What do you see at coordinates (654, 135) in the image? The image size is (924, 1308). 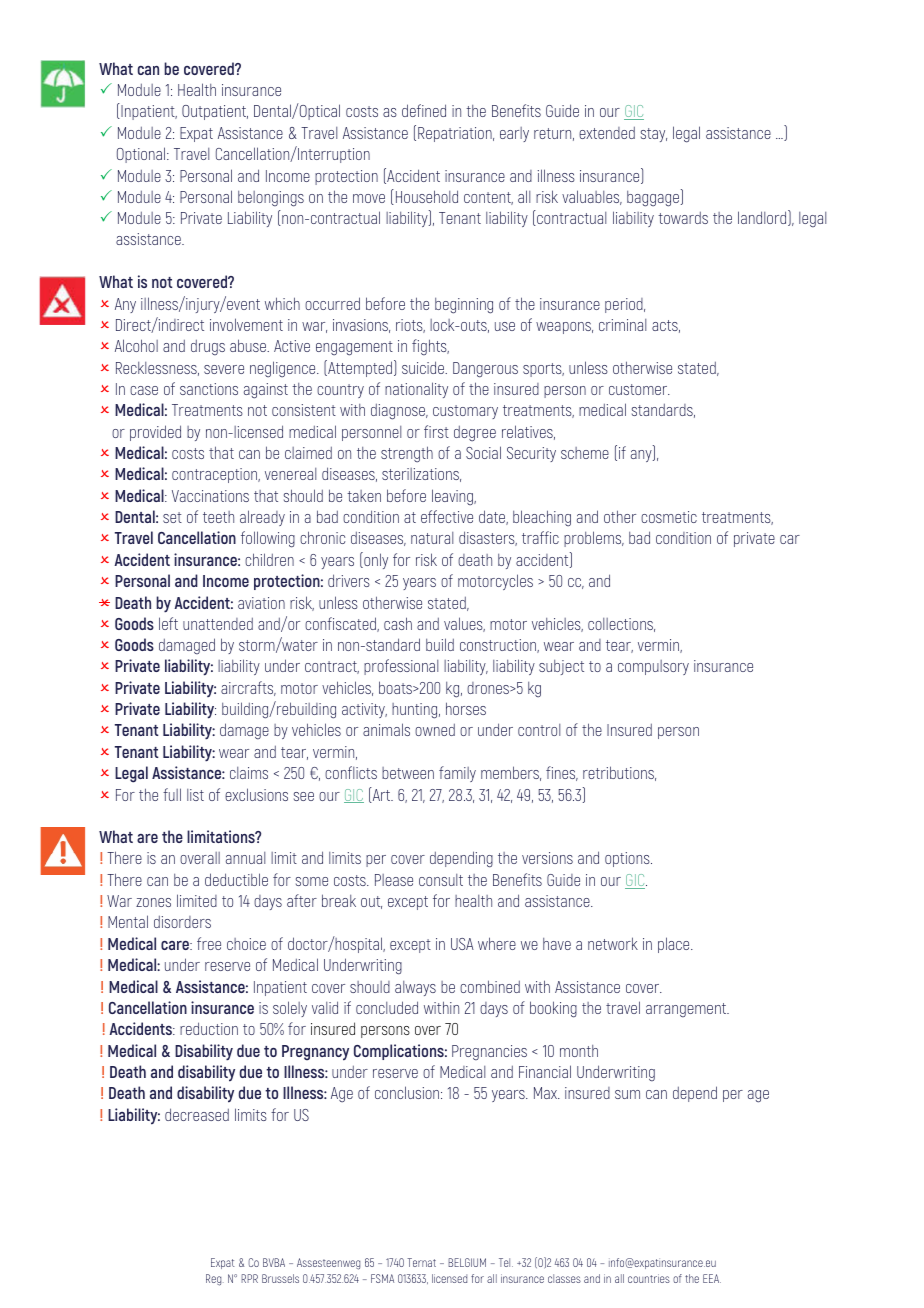 I see `stay` at bounding box center [654, 135].
